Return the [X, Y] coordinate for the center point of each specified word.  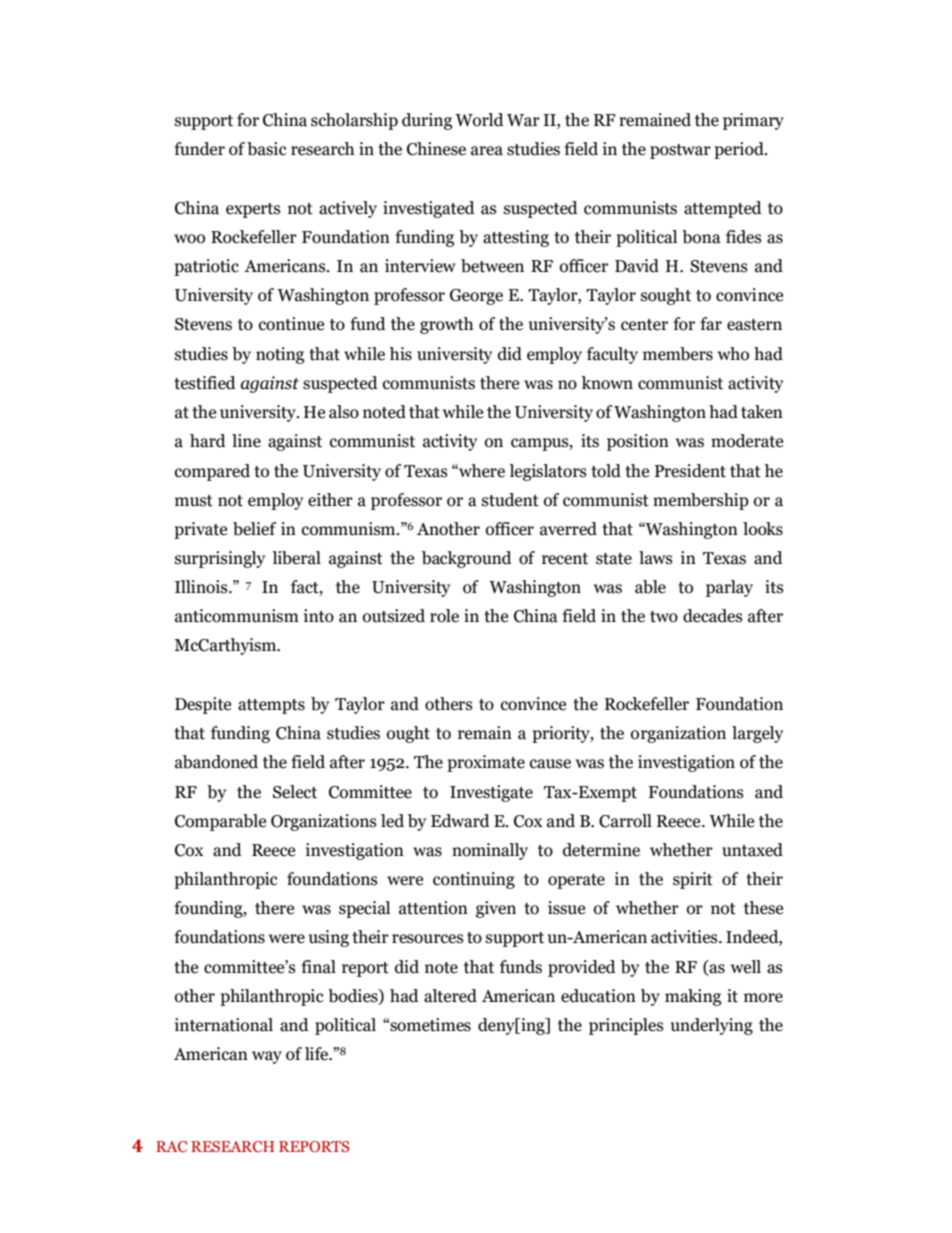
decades [713, 616]
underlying [712, 1026]
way [267, 1057]
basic [267, 149]
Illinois [202, 587]
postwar [680, 151]
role [444, 616]
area [487, 151]
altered [450, 996]
